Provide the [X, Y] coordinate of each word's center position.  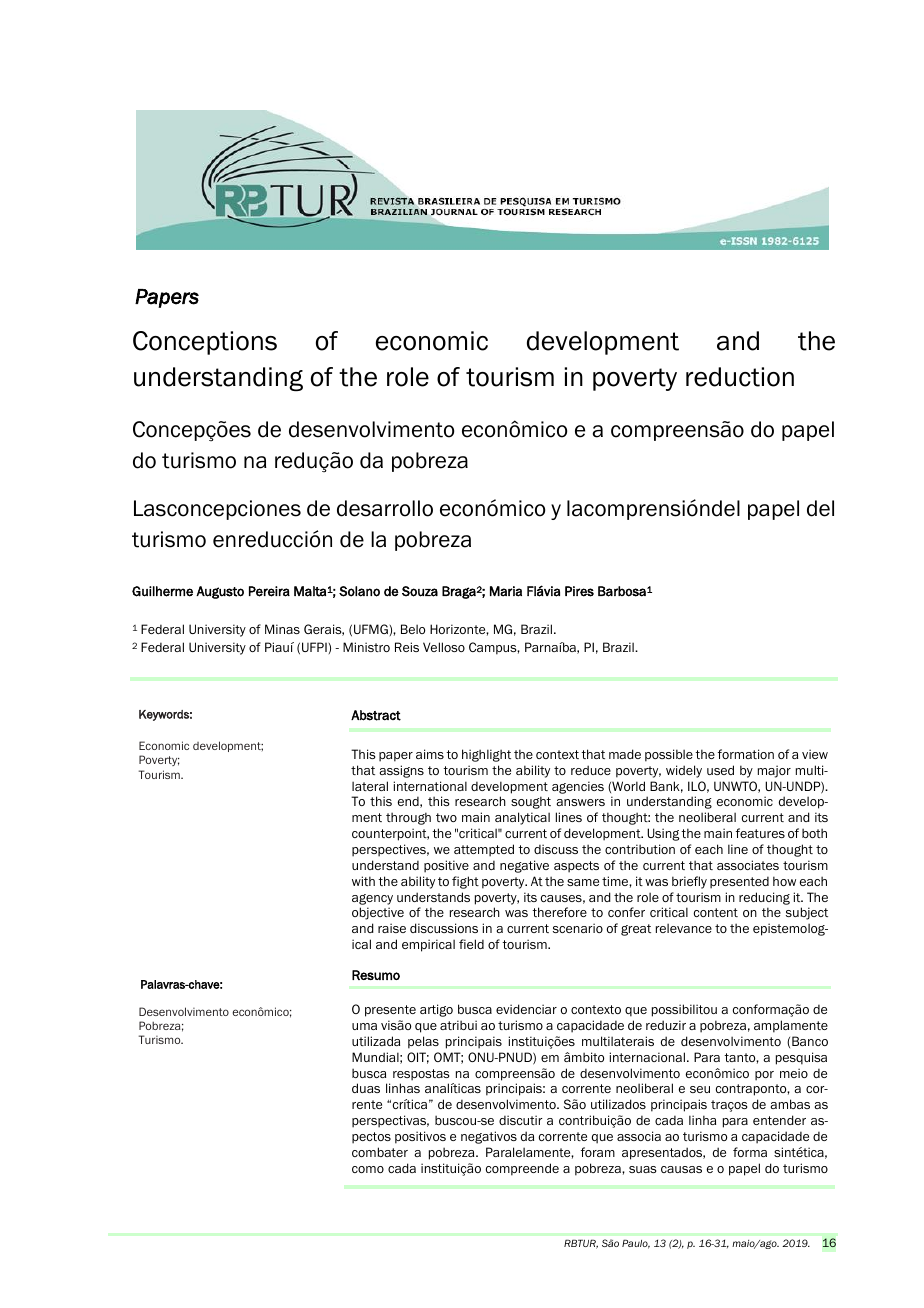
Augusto [220, 592]
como [368, 1169]
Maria [506, 591]
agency [372, 899]
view [815, 754]
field [471, 944]
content [716, 912]
